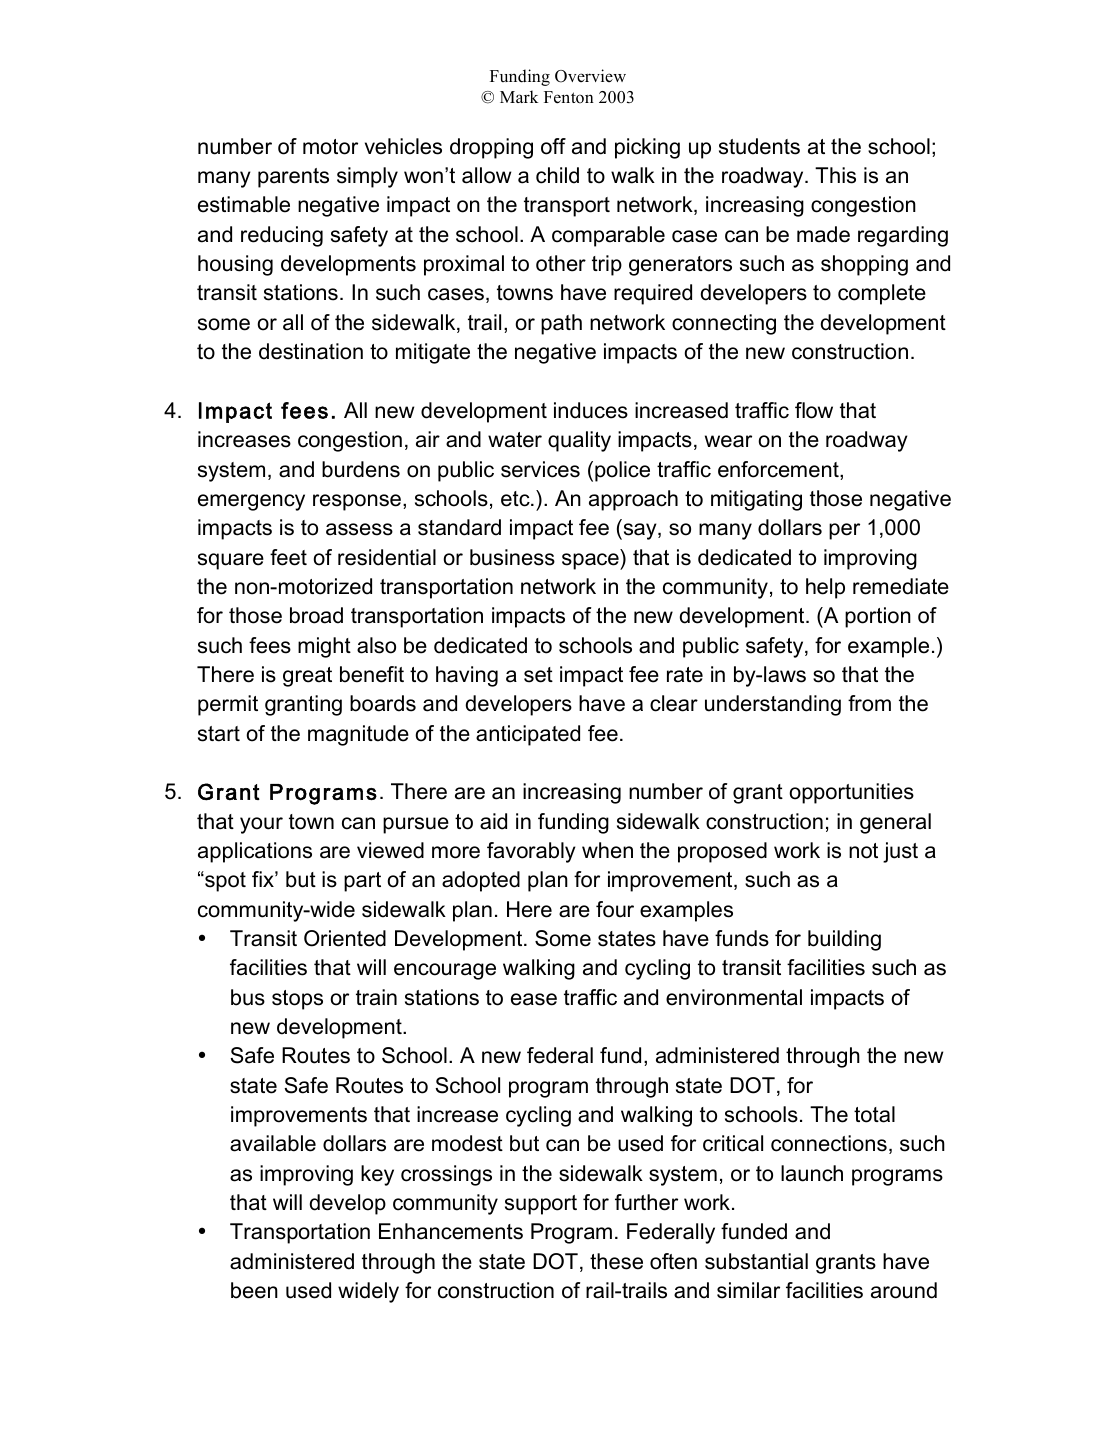 This image has width=1116, height=1445. What do you see at coordinates (311, 351) in the image?
I see `destination` at bounding box center [311, 351].
